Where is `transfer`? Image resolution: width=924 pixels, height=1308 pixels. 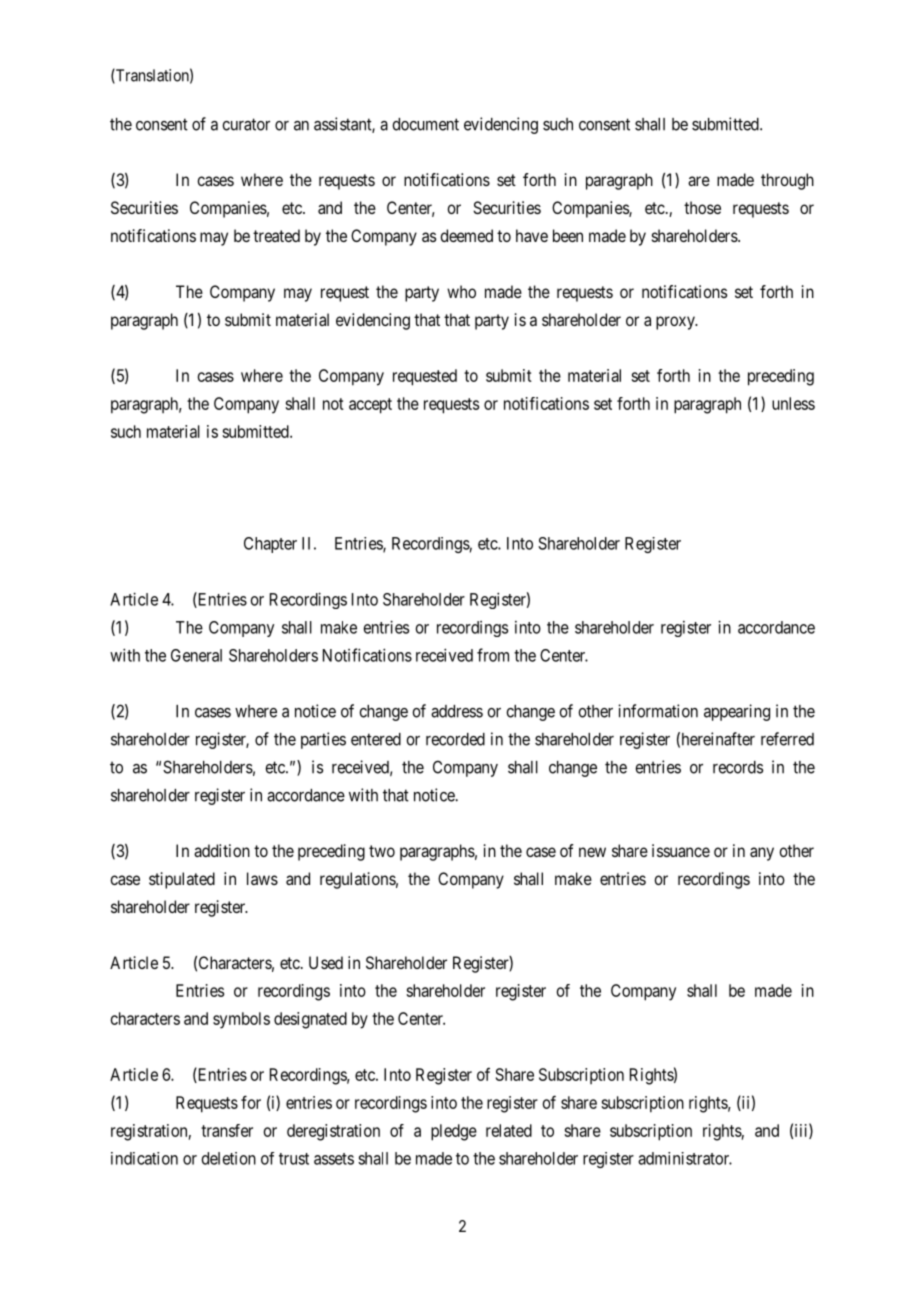
transfer is located at coordinates (227, 1130).
